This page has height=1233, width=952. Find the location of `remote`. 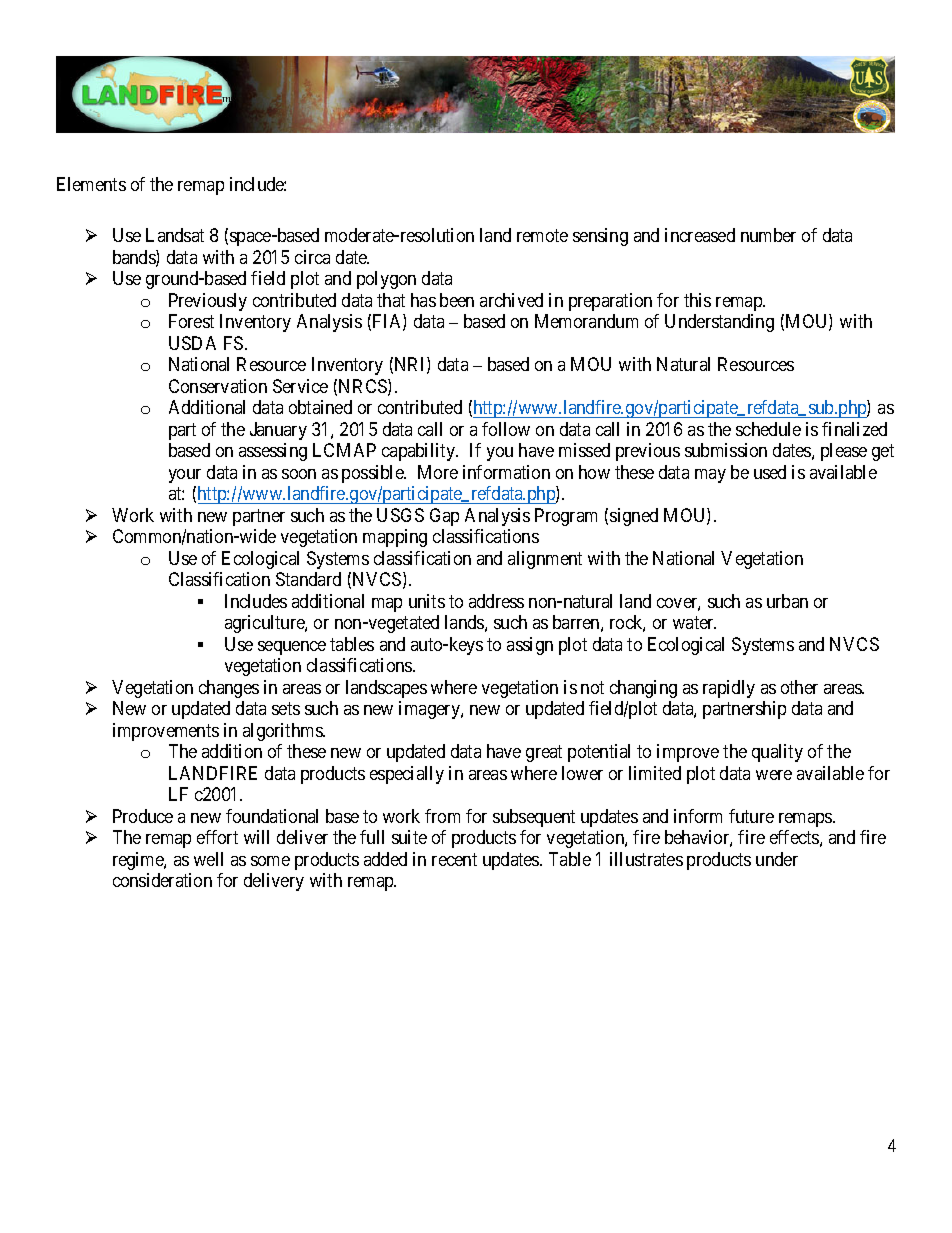

remote is located at coordinates (542, 236).
